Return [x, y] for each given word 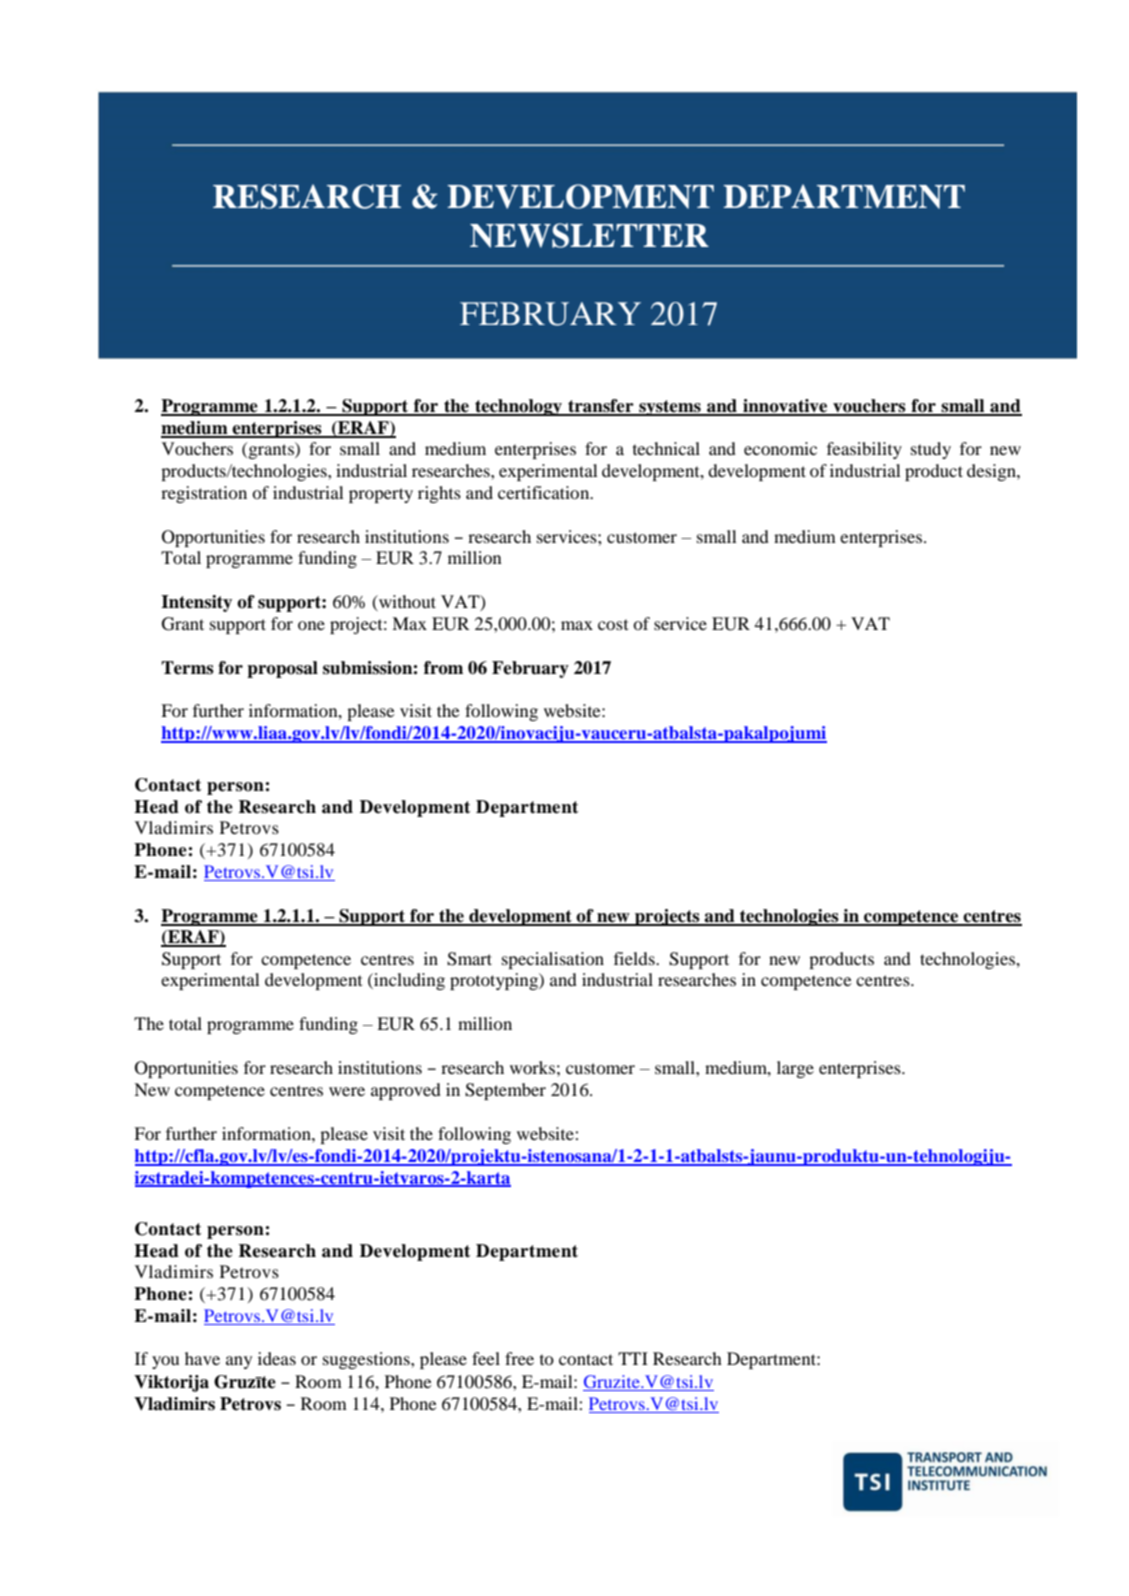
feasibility [864, 450]
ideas [277, 1358]
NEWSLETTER [589, 235]
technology [519, 407]
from [443, 668]
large [795, 1069]
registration [204, 494]
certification [545, 492]
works [532, 1067]
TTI [633, 1358]
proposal [282, 669]
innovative [785, 407]
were [347, 1091]
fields [635, 958]
